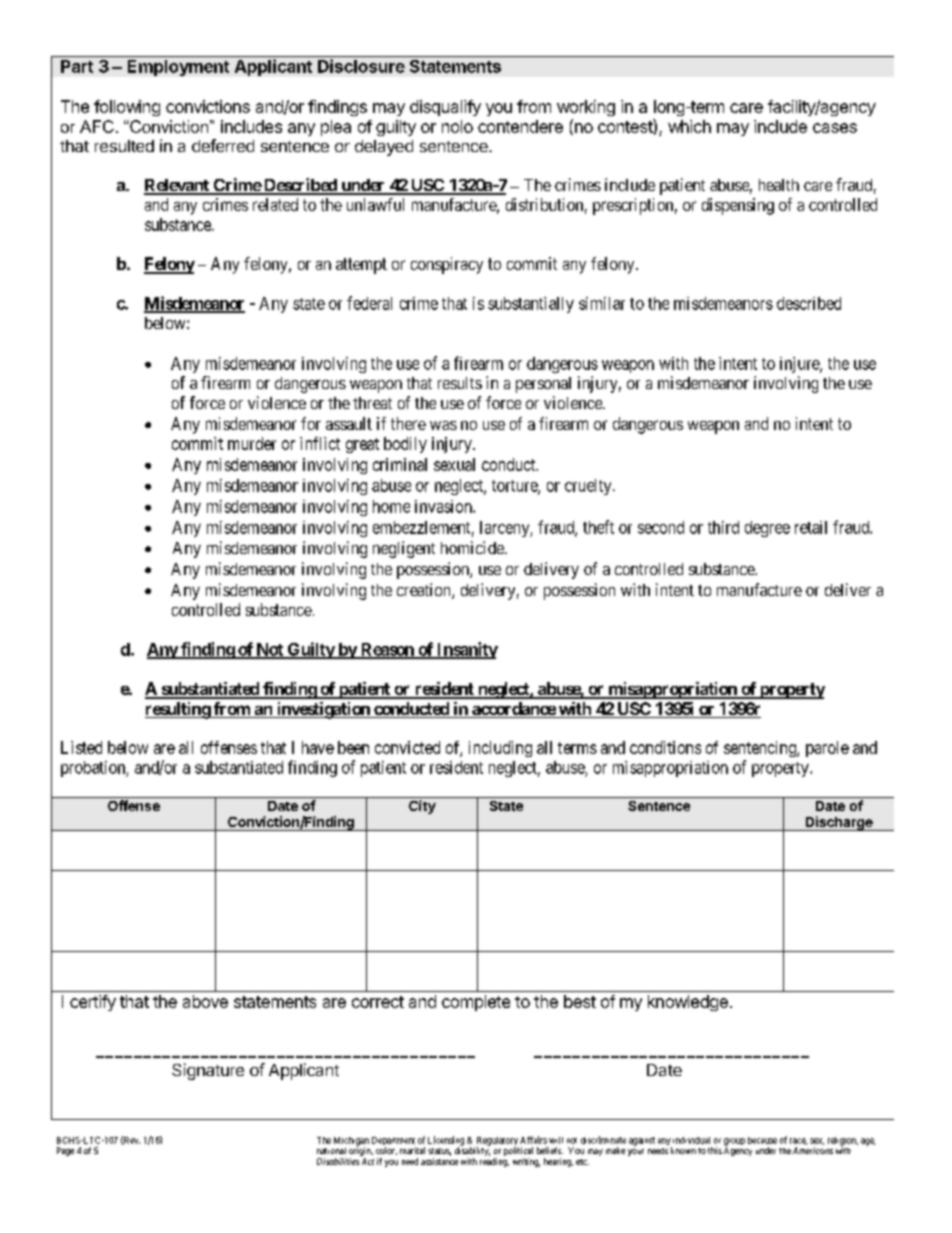  What do you see at coordinates (127, 108) in the image?
I see `following` at bounding box center [127, 108].
